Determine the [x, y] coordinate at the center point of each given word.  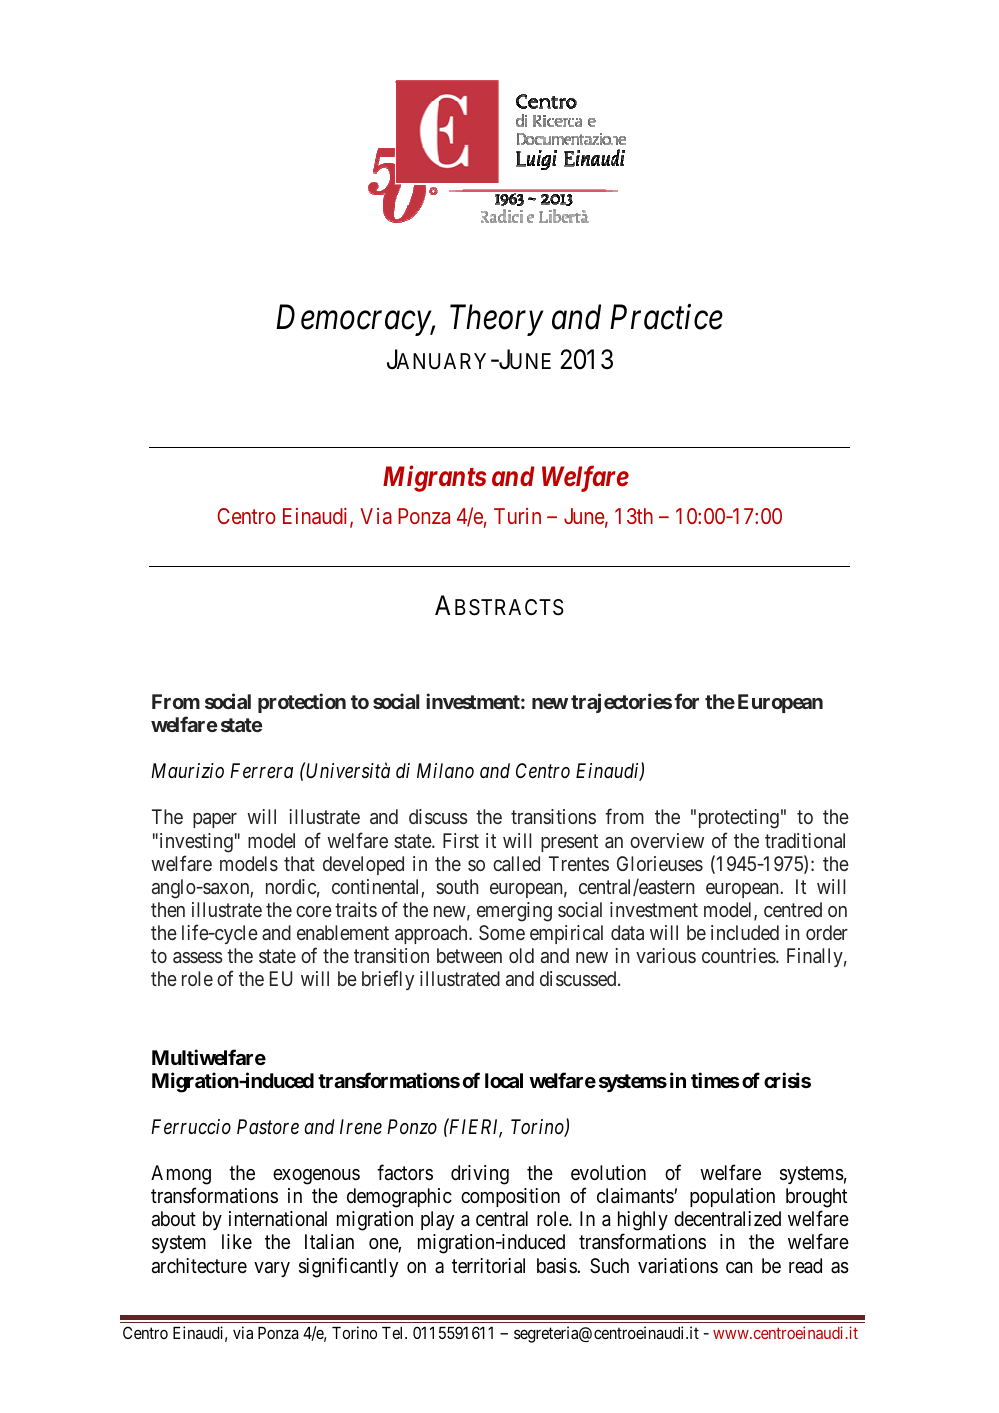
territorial [488, 1266]
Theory [497, 320]
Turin [517, 516]
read [805, 1266]
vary [272, 1269]
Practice [666, 317]
